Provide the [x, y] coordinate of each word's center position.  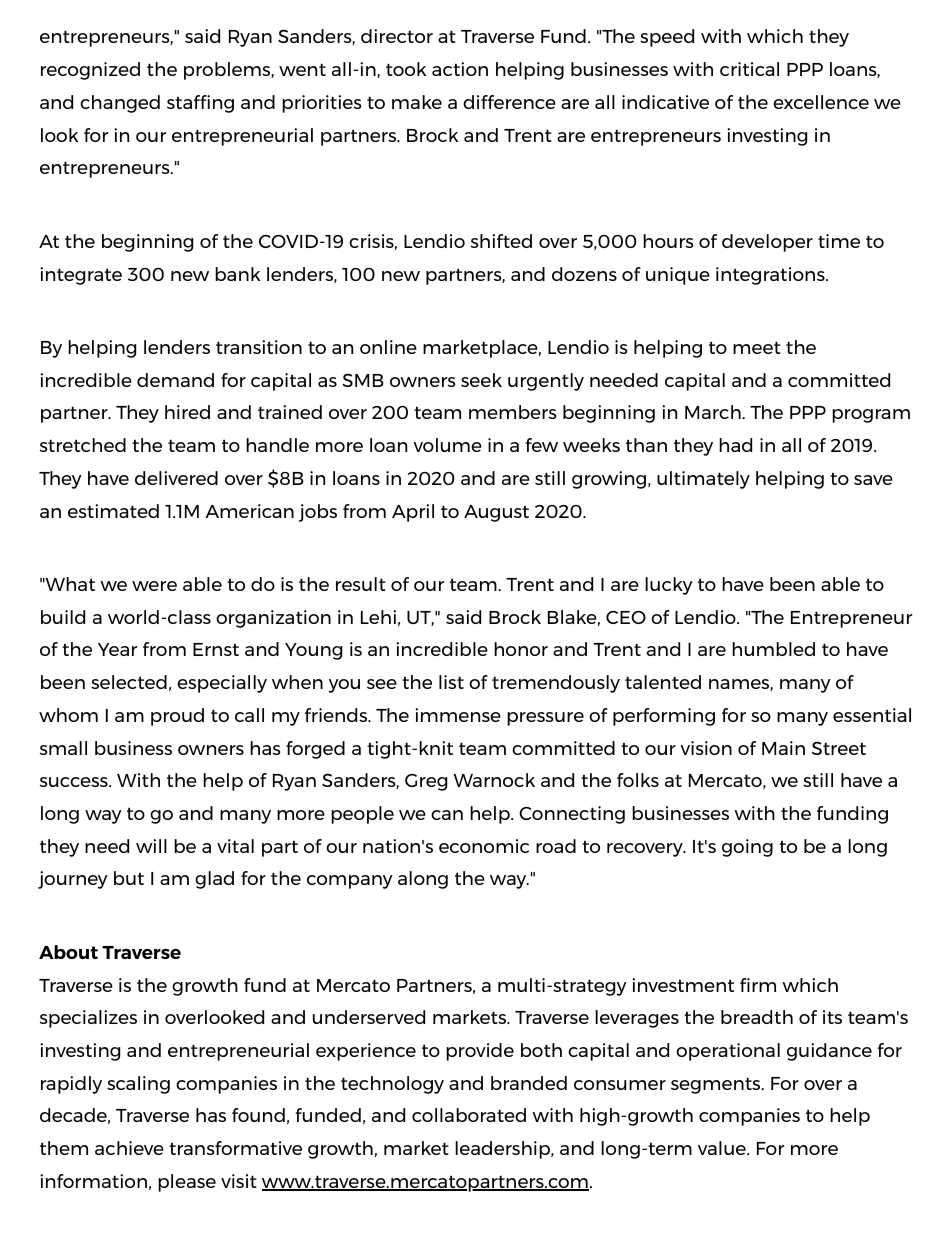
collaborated [469, 1115]
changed [120, 104]
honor [521, 649]
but [129, 878]
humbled [773, 649]
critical [749, 69]
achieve [129, 1148]
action [460, 69]
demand [175, 380]
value [723, 1148]
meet [757, 347]
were [154, 586]
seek [481, 380]
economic [484, 846]
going [747, 848]
